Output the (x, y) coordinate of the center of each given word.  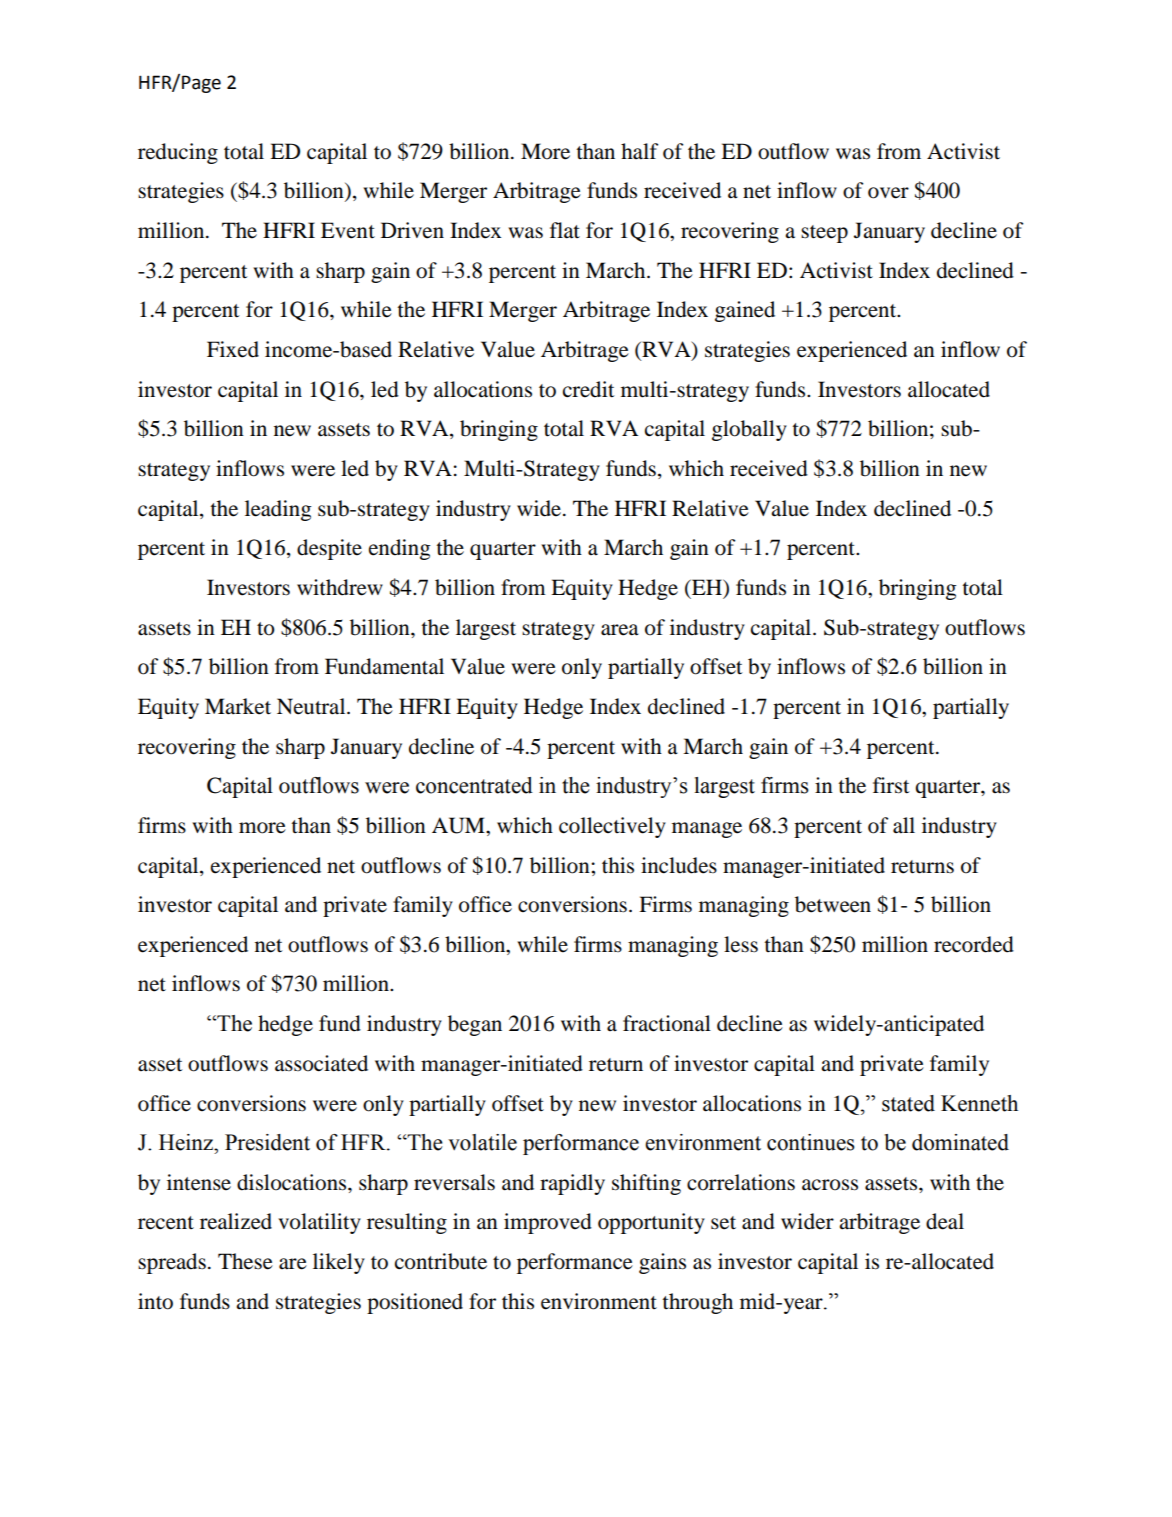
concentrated (474, 785)
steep (824, 234)
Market (238, 706)
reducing (178, 153)
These (245, 1261)
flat (565, 230)
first (891, 785)
